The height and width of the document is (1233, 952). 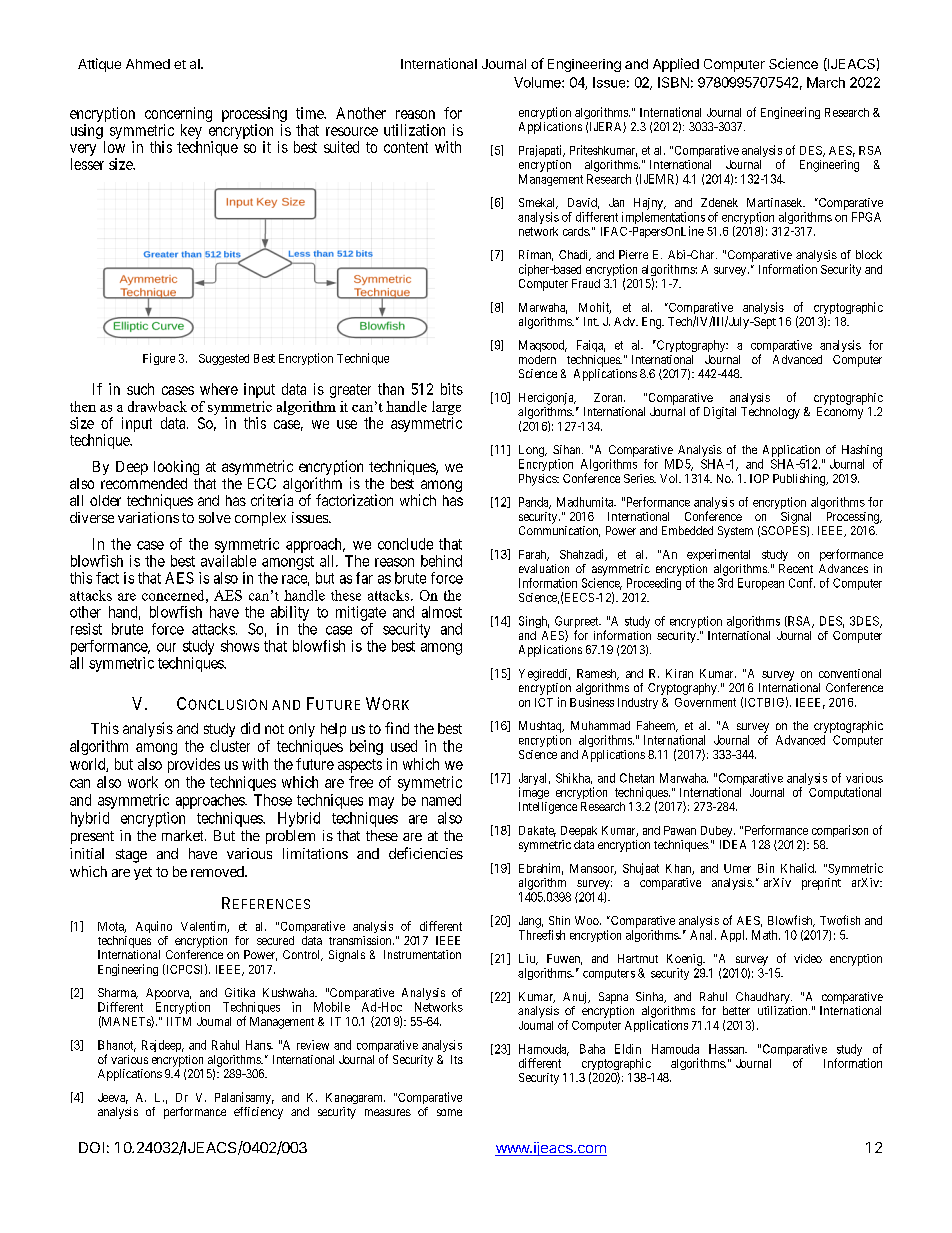 What do you see at coordinates (228, 561) in the document?
I see `available` at bounding box center [228, 561].
